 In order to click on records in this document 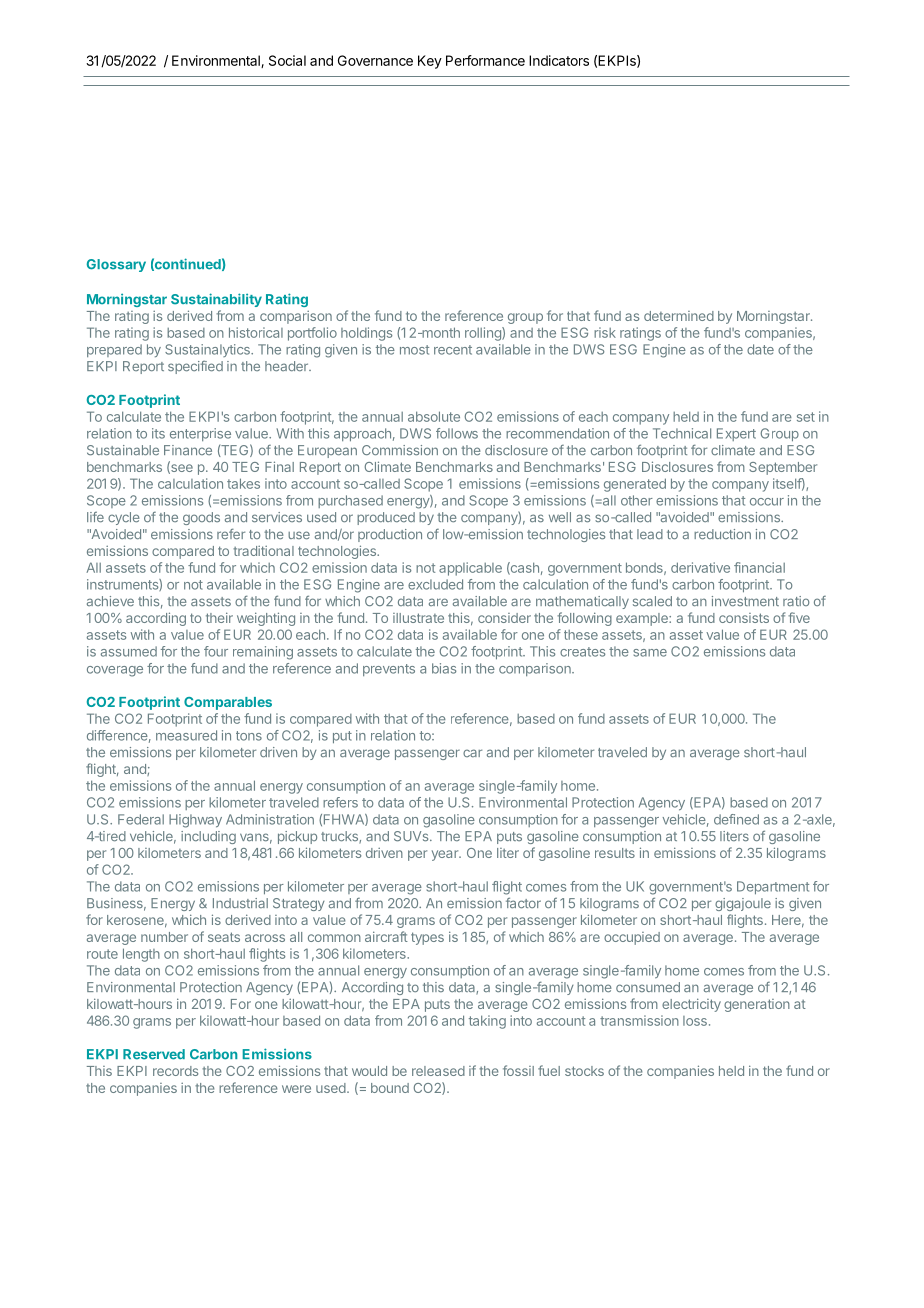, I will do `click(175, 1071)`.
